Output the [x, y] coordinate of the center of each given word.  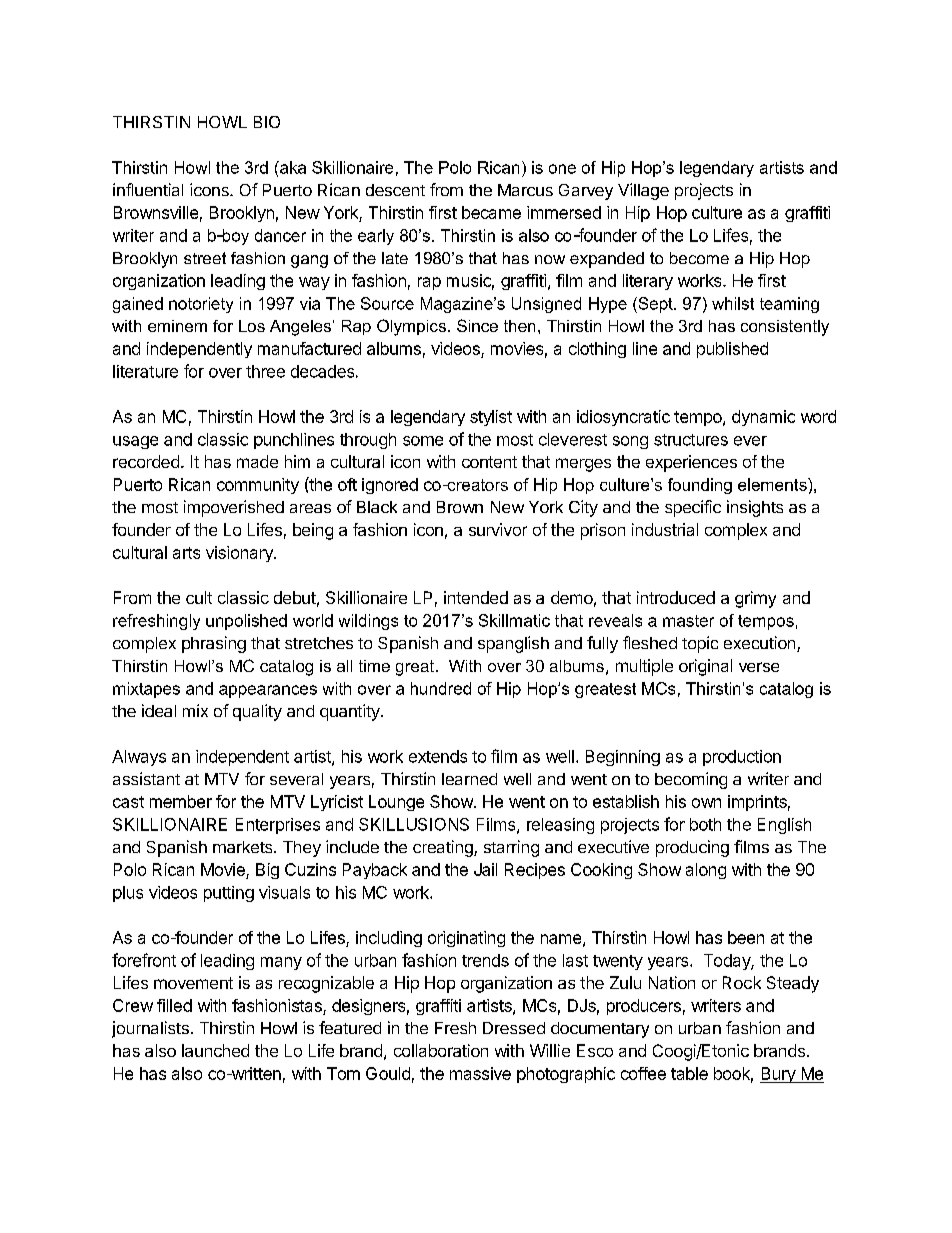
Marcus [525, 190]
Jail [485, 869]
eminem [177, 326]
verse [759, 667]
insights [755, 508]
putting [229, 894]
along [706, 871]
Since [477, 325]
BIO [267, 122]
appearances [268, 691]
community [258, 486]
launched [215, 1050]
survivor [498, 529]
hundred [441, 688]
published [732, 350]
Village [643, 191]
